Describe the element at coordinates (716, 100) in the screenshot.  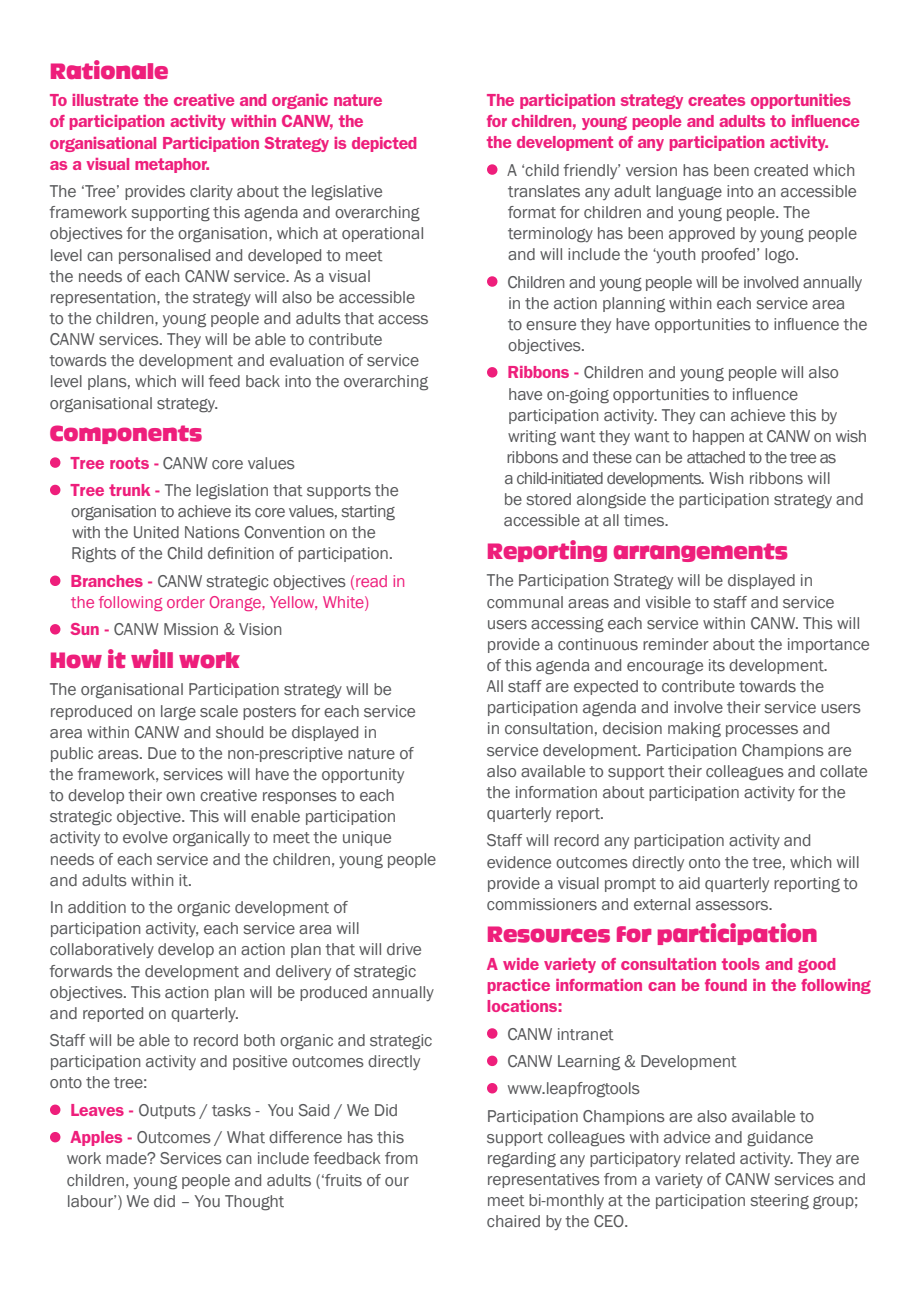
I see `creates` at that location.
